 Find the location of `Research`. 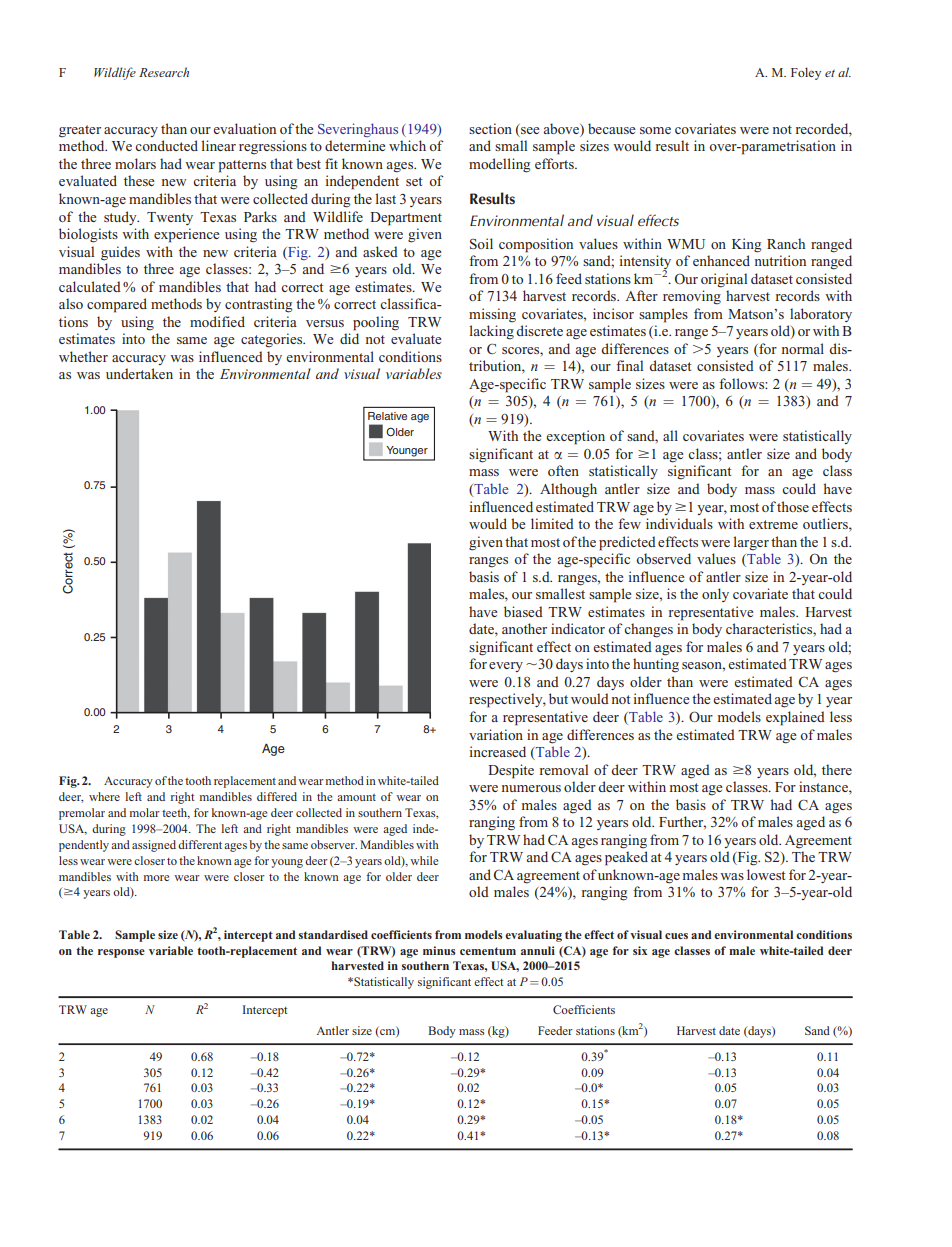

Research is located at coordinates (164, 72).
